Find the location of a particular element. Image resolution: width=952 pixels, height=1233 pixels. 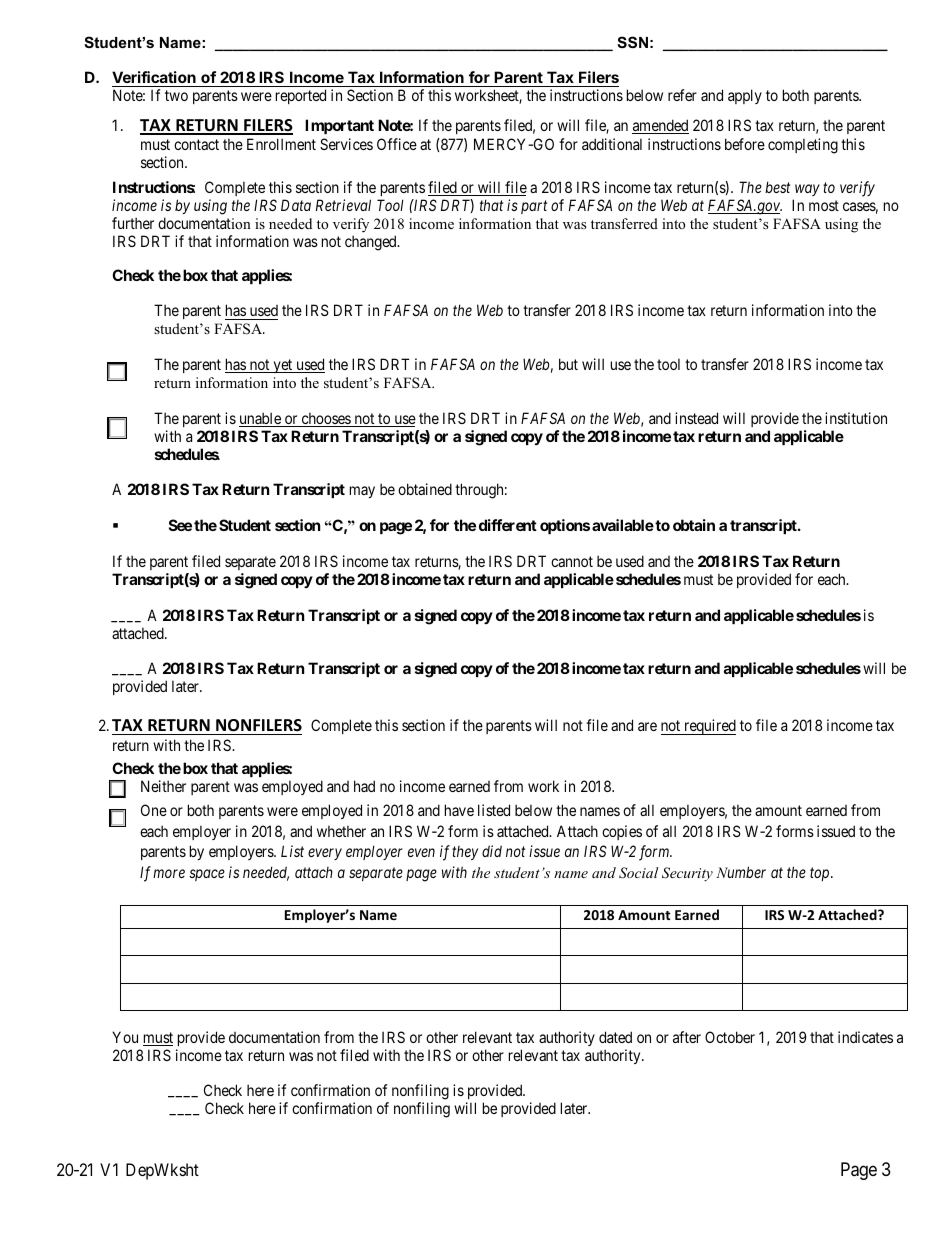

SSN is located at coordinates (632, 42).
